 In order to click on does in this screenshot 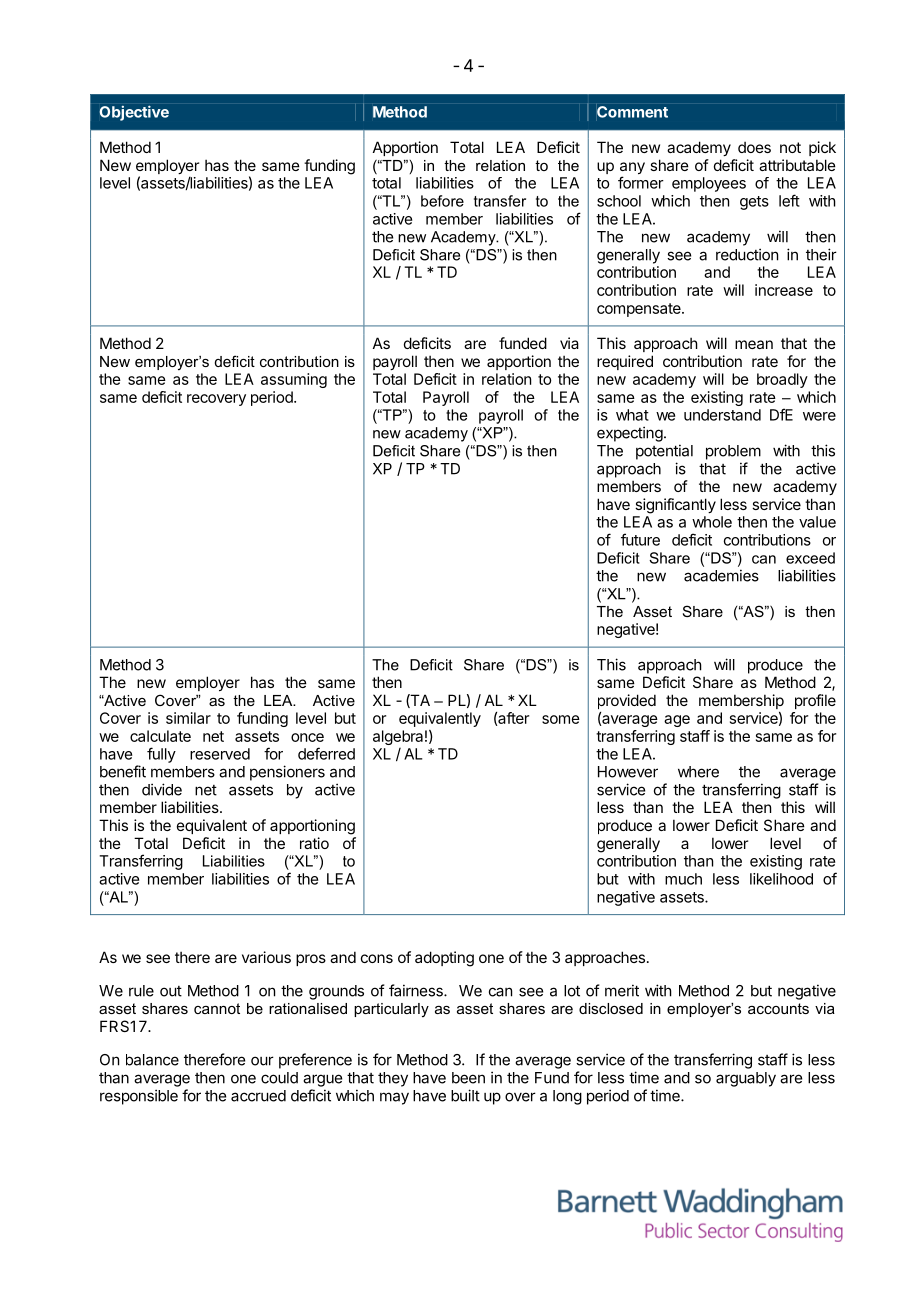, I will do `click(754, 147)`.
